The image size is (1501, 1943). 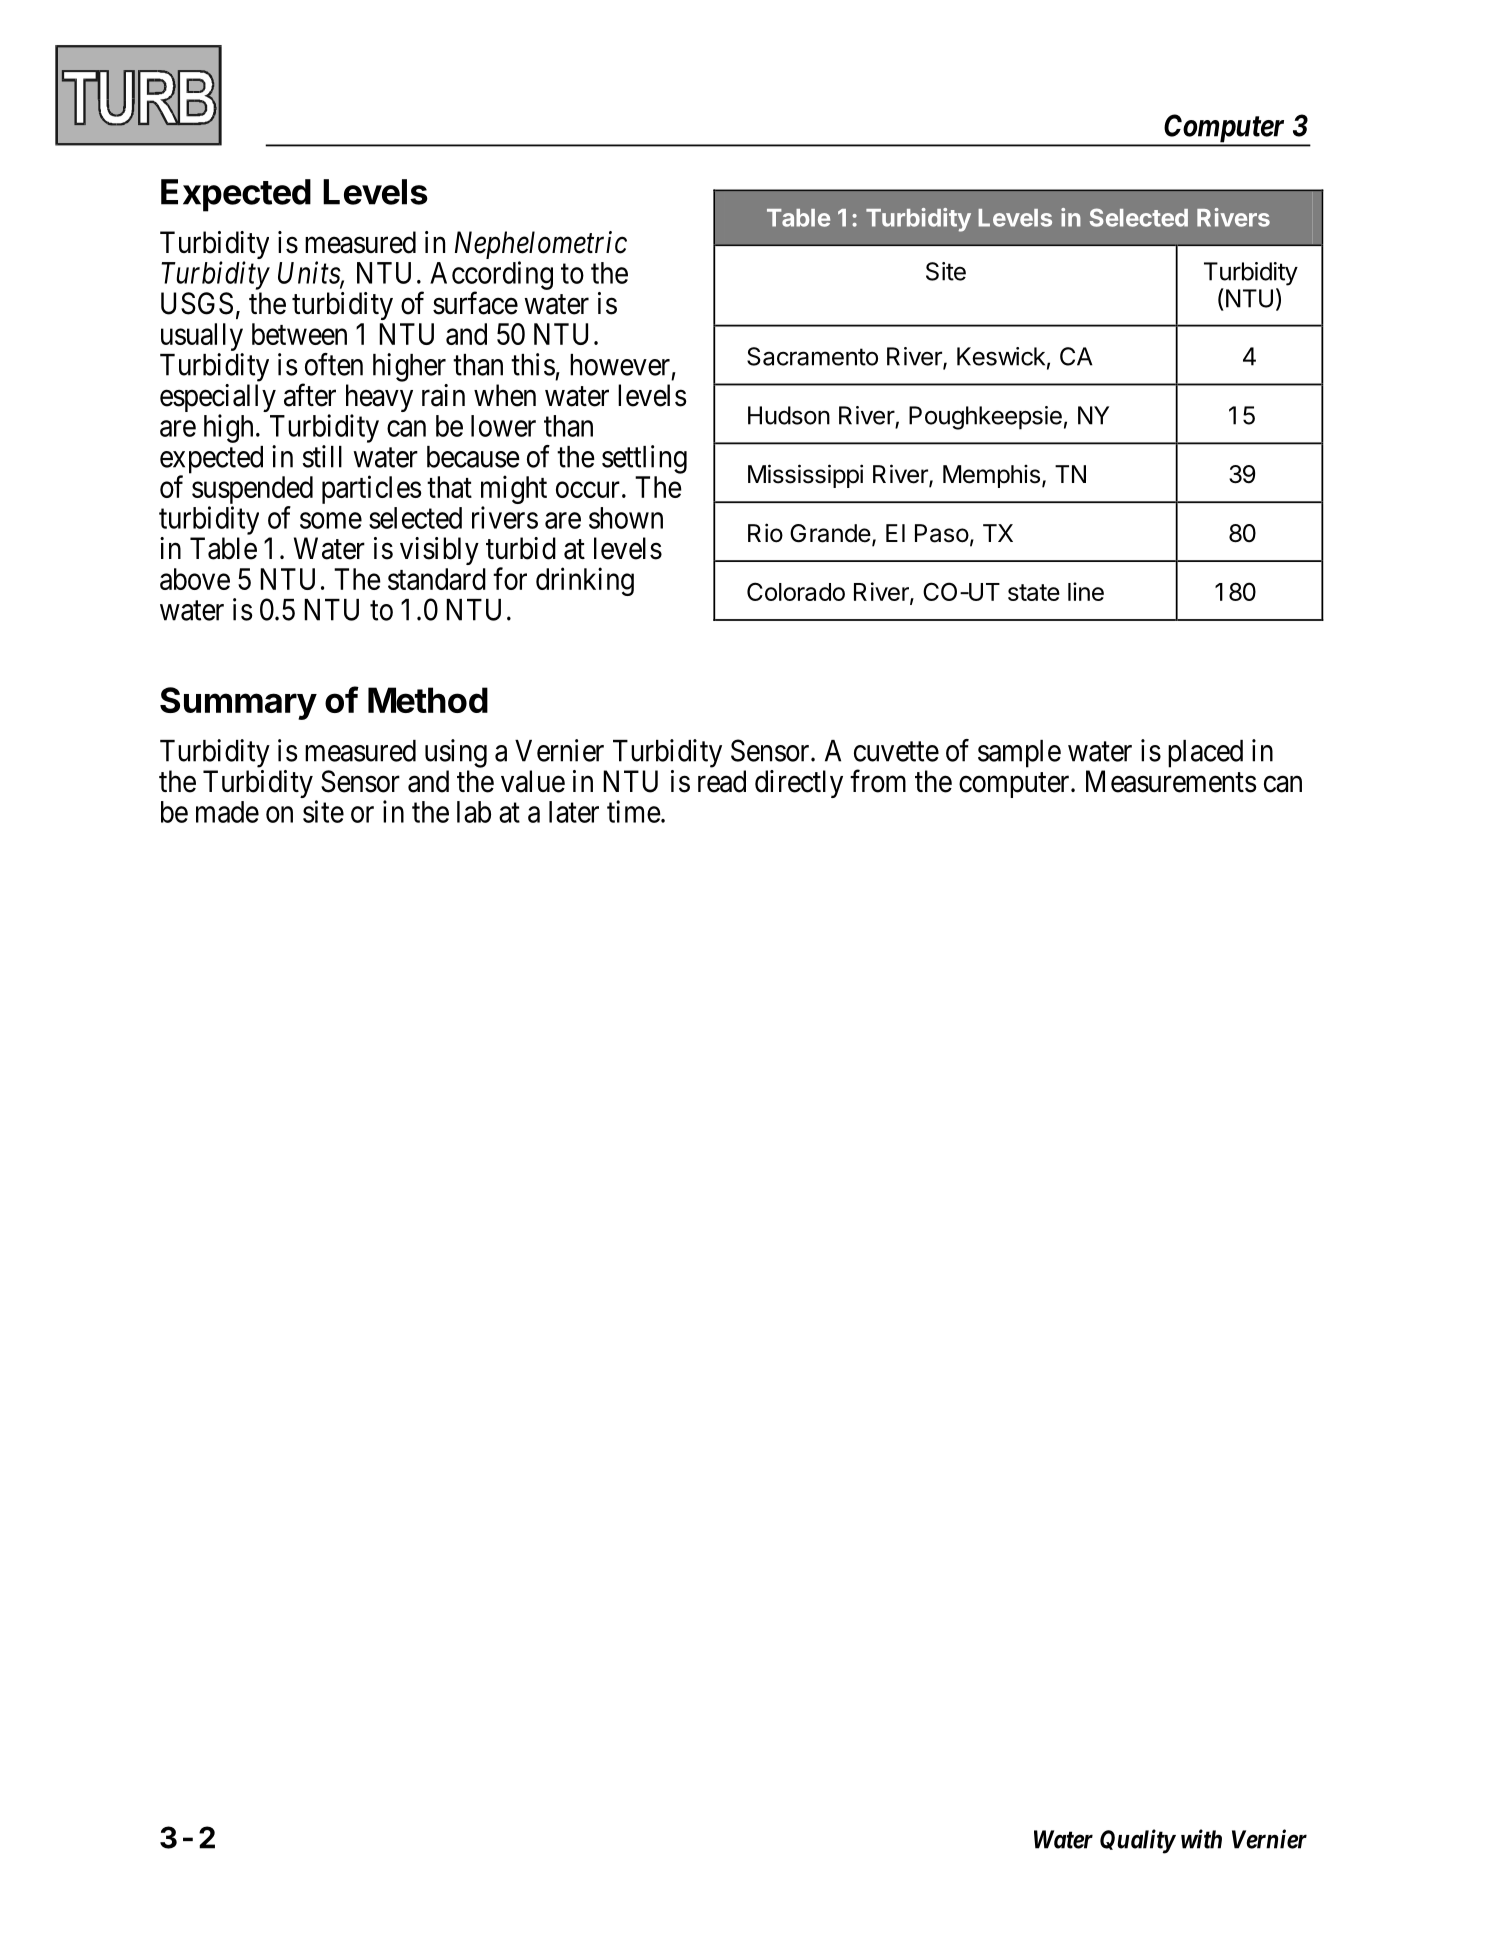 I want to click on Quality, so click(x=1137, y=1841).
